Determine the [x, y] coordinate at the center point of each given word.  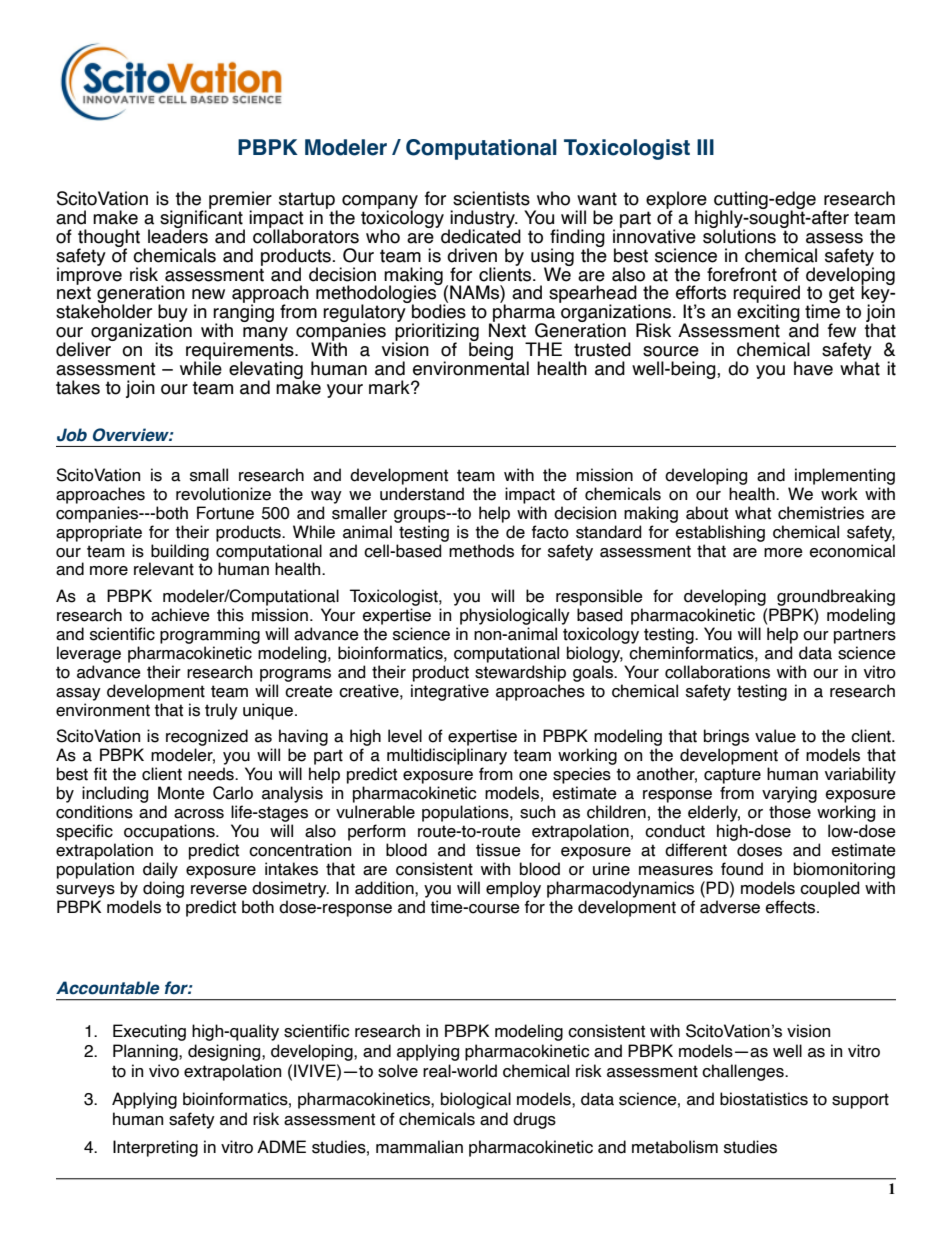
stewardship [520, 673]
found [742, 869]
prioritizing [436, 332]
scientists [491, 198]
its [164, 349]
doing [163, 889]
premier [240, 201]
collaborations [717, 672]
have [813, 368]
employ [513, 889]
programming [210, 635]
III [705, 147]
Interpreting [155, 1148]
